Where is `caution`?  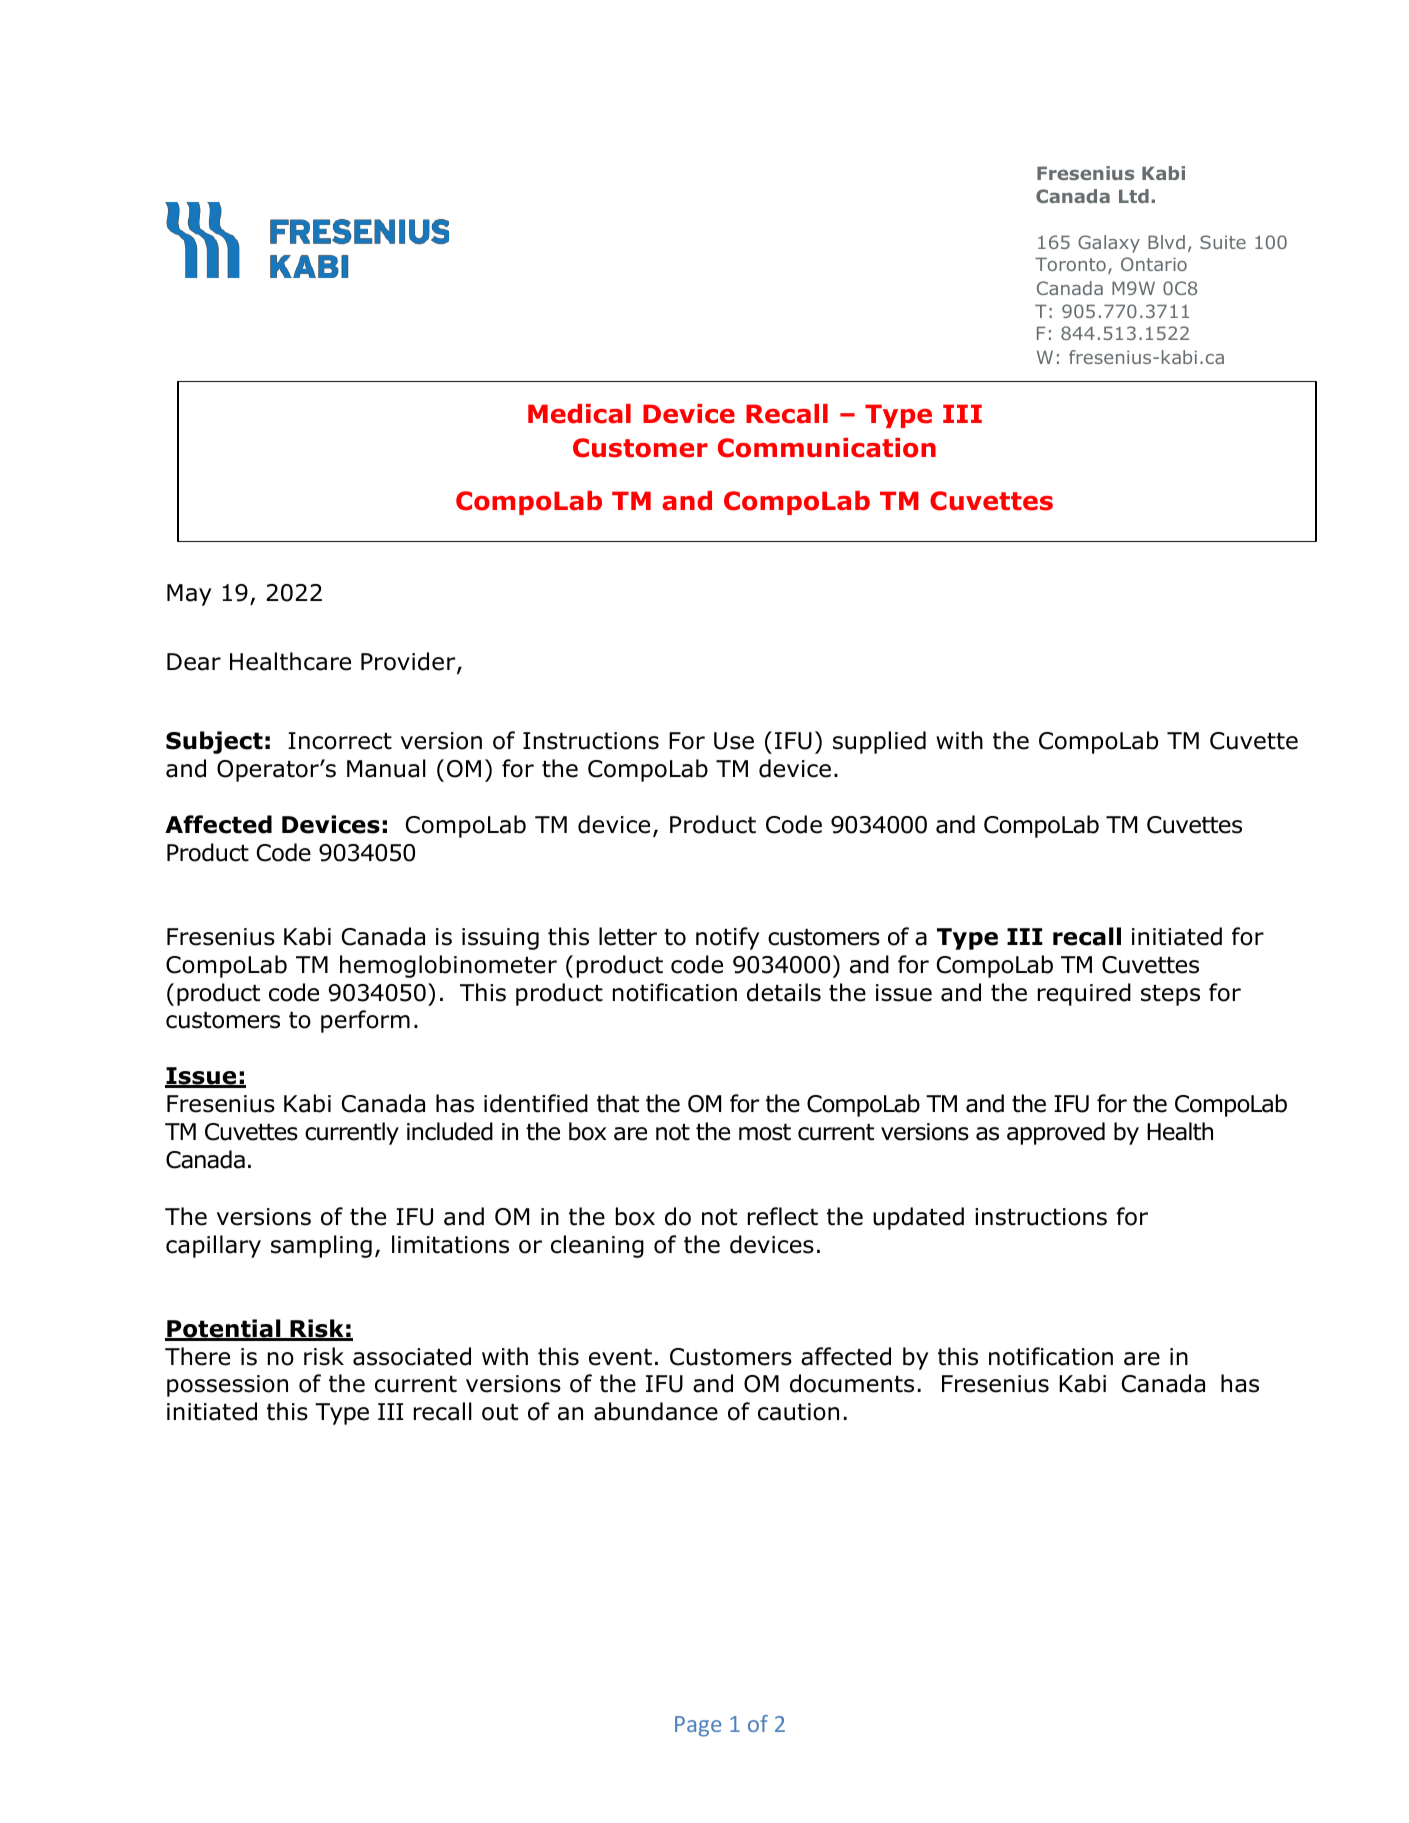 caution is located at coordinates (798, 1412).
